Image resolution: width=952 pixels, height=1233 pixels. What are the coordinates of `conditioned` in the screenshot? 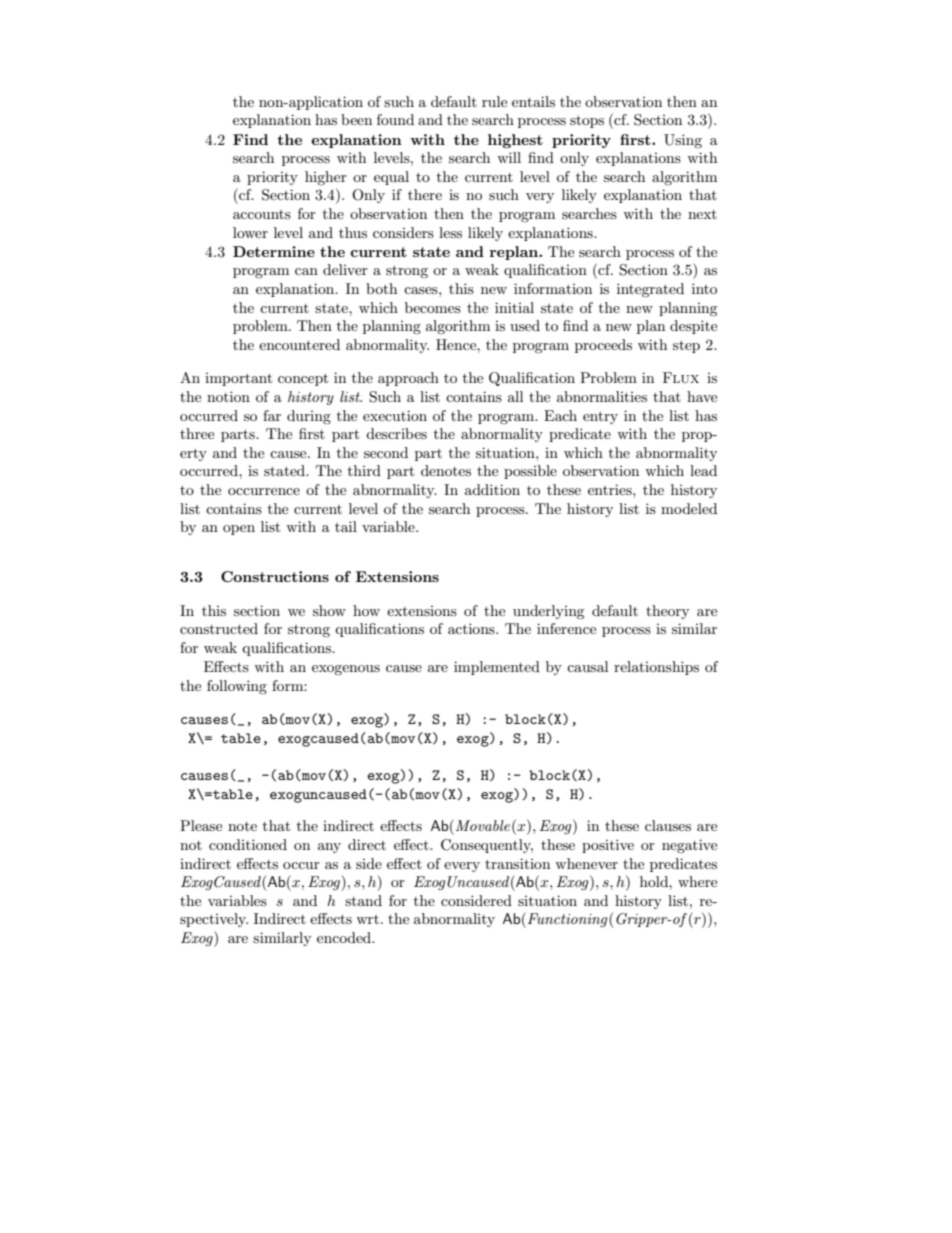 It's located at (248, 844).
